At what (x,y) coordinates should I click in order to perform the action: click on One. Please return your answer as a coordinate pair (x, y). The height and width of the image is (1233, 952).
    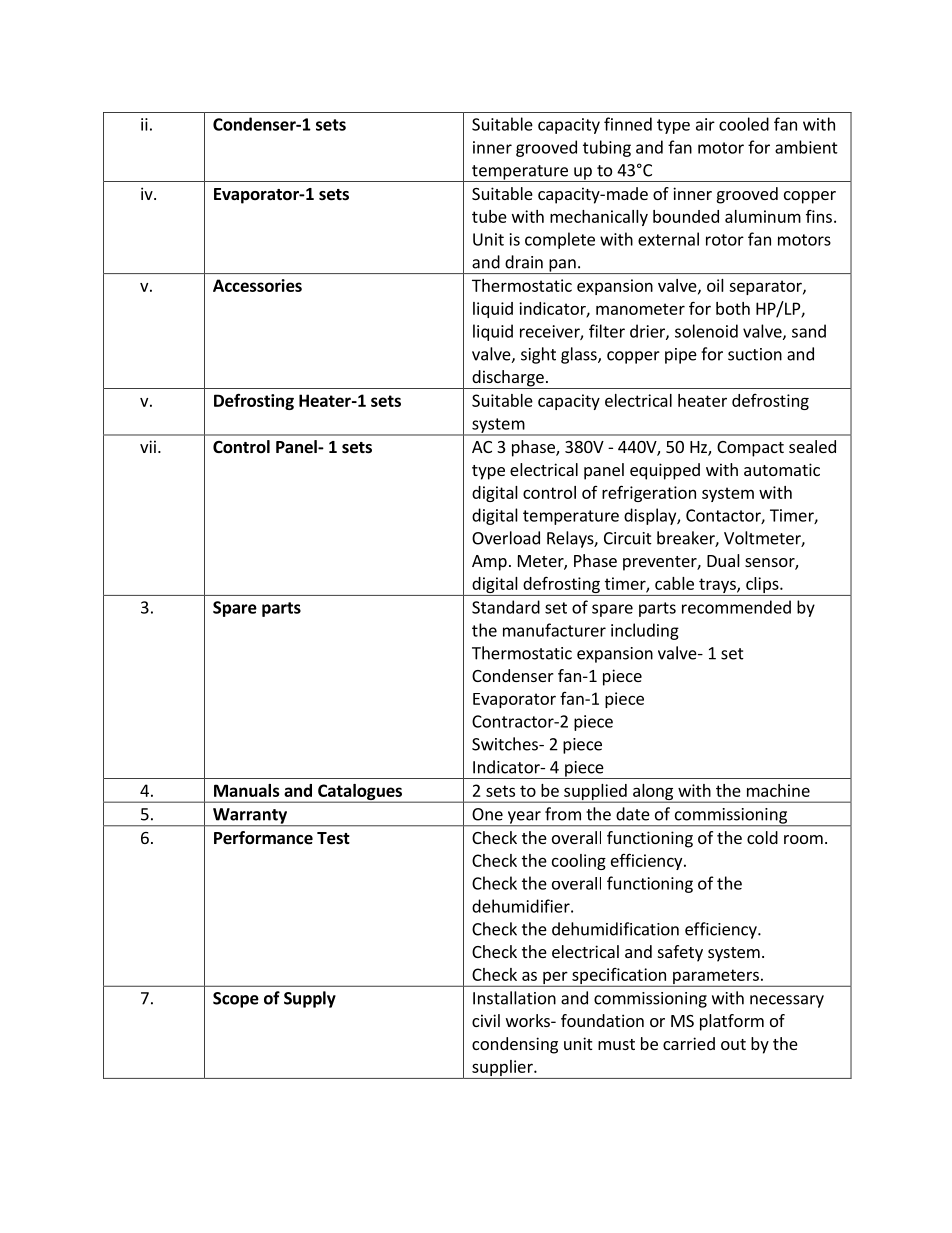
    Looking at the image, I should click on (487, 814).
